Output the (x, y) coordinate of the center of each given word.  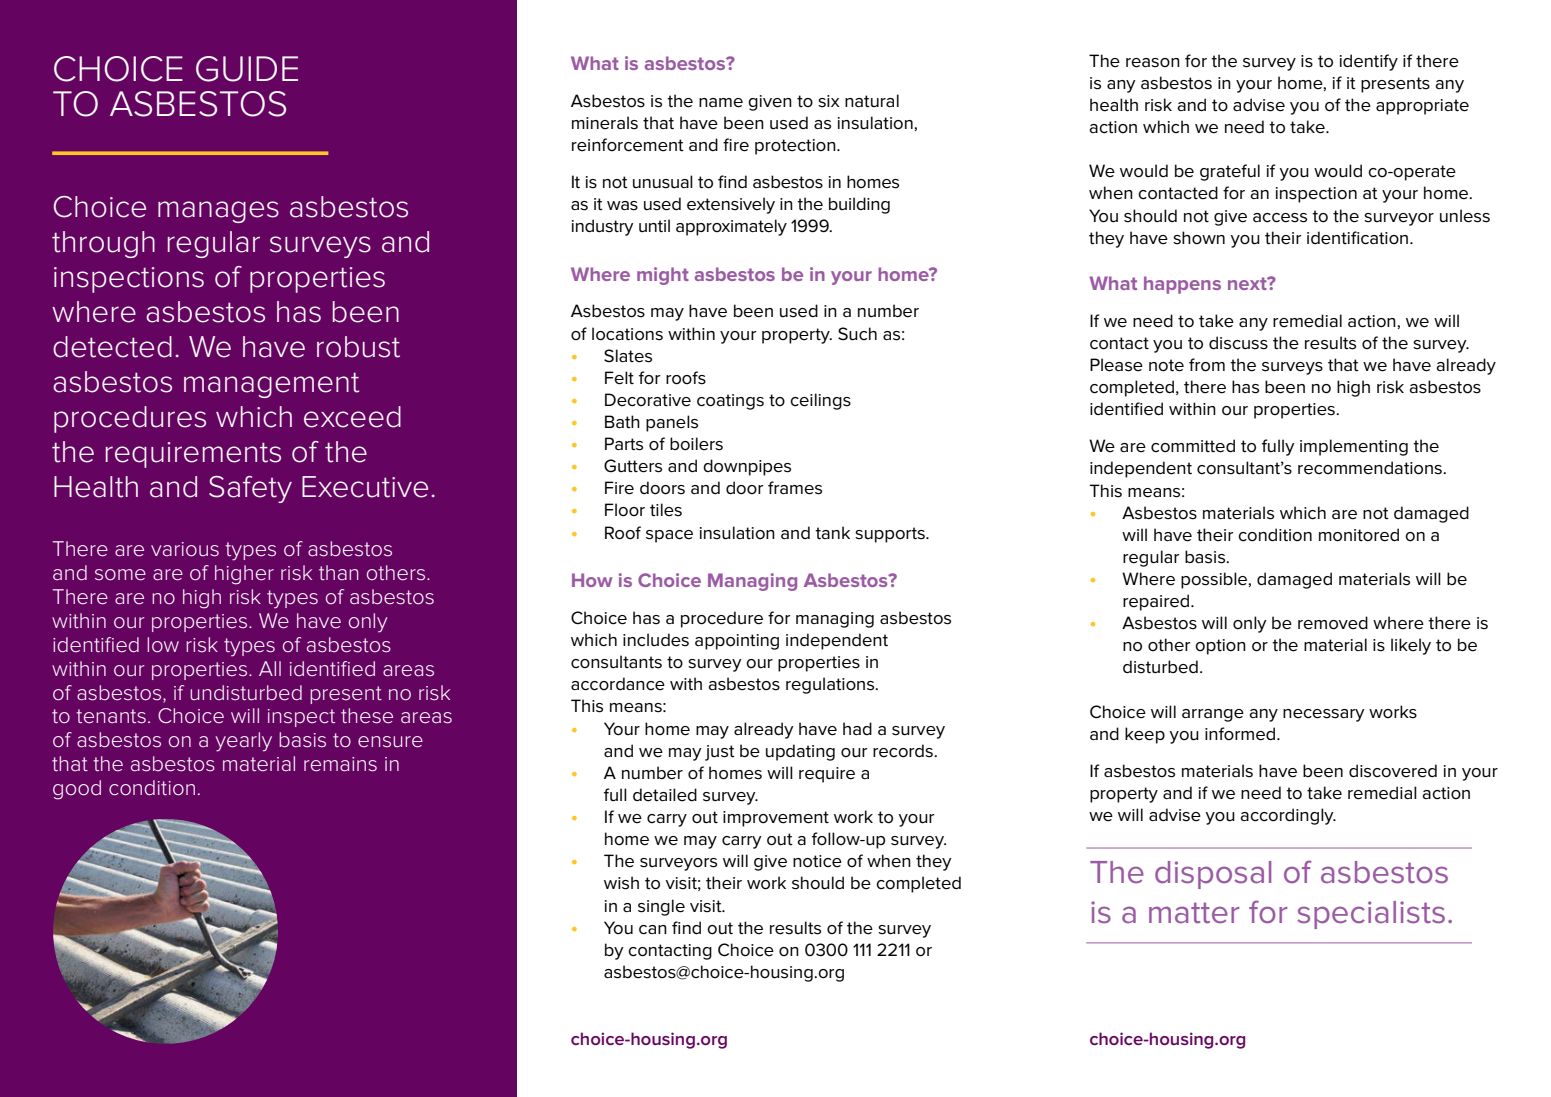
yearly (243, 742)
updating (800, 752)
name (721, 103)
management (272, 385)
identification (1359, 238)
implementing (1354, 447)
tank (832, 533)
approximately (731, 227)
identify (1369, 62)
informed (1241, 734)
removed (1333, 623)
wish (621, 883)
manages (218, 212)
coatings (730, 402)
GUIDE (247, 69)
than (338, 572)
